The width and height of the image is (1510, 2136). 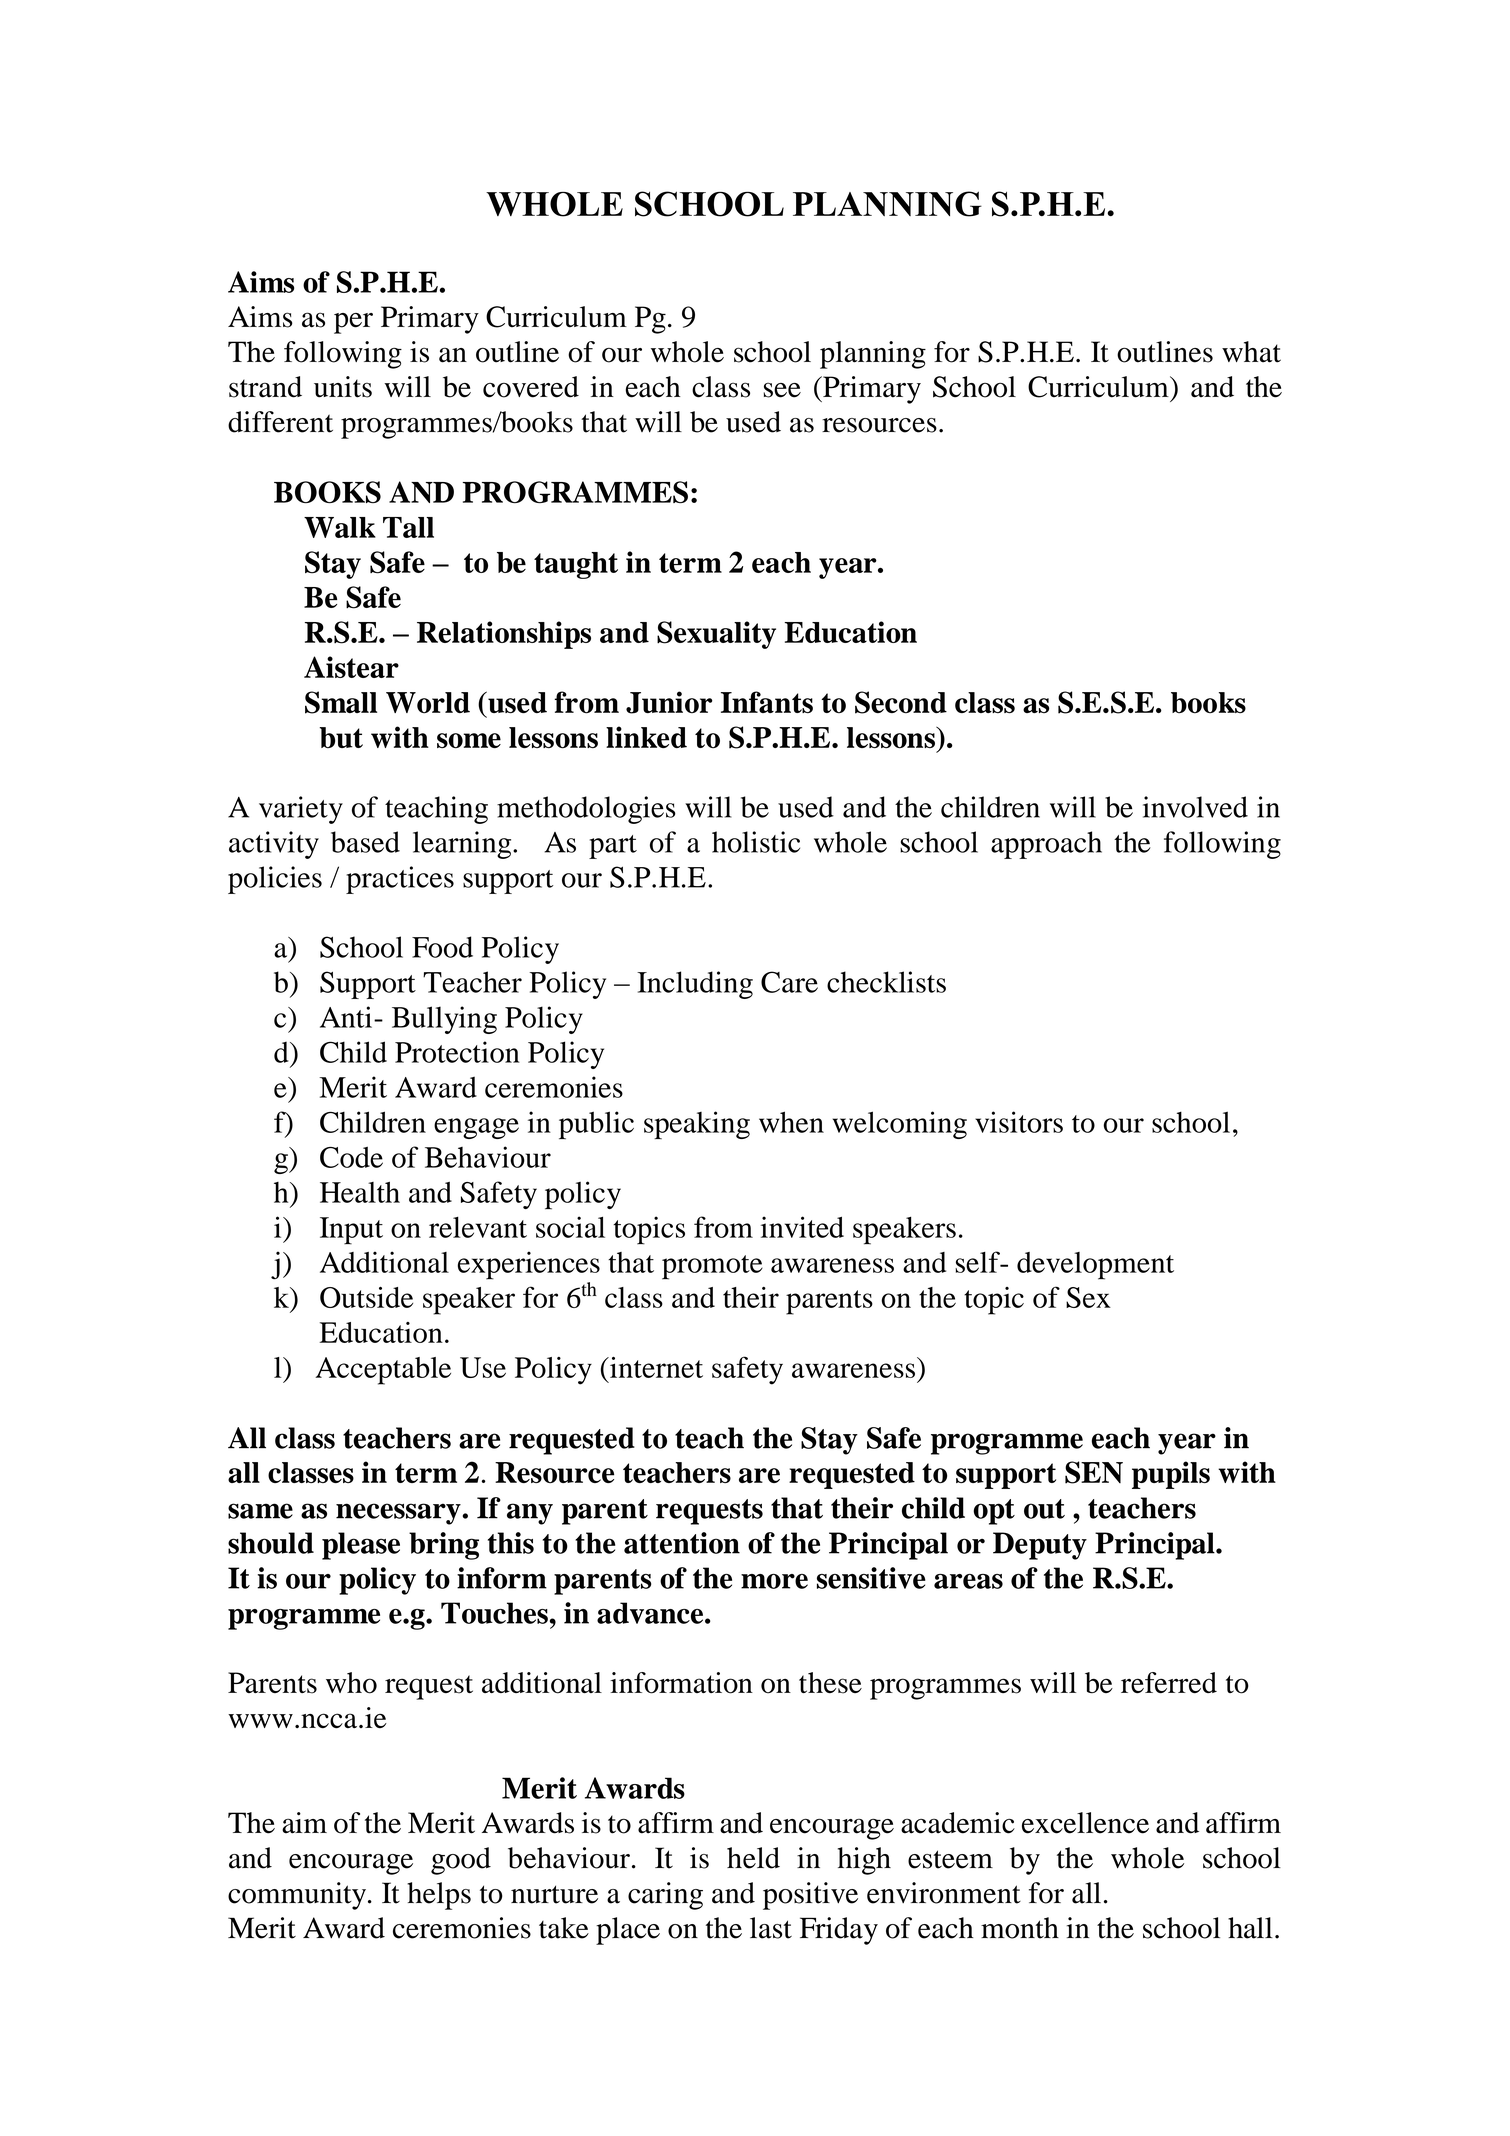 What do you see at coordinates (1040, 1546) in the image?
I see `Deputy` at bounding box center [1040, 1546].
